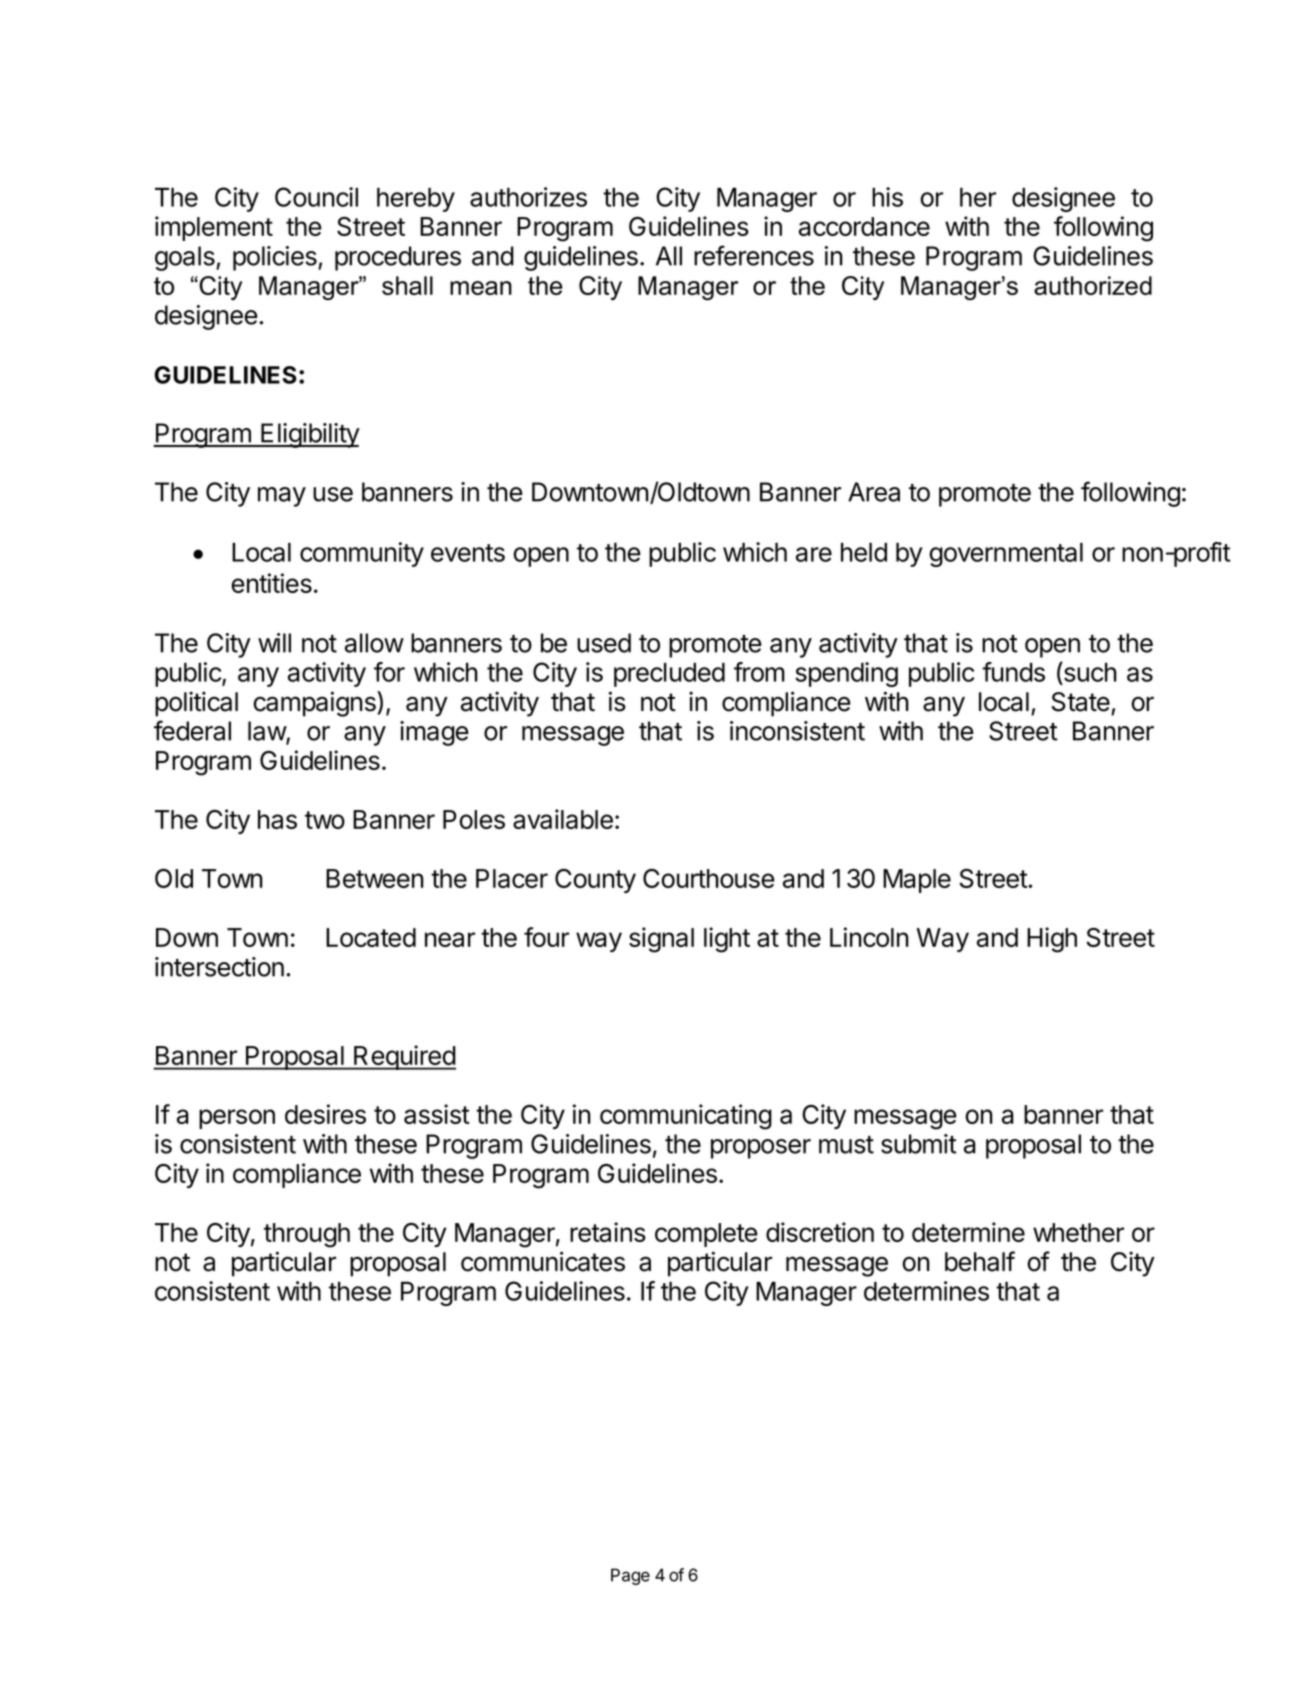 The image size is (1307, 1692). I want to click on governmental, so click(1006, 554).
